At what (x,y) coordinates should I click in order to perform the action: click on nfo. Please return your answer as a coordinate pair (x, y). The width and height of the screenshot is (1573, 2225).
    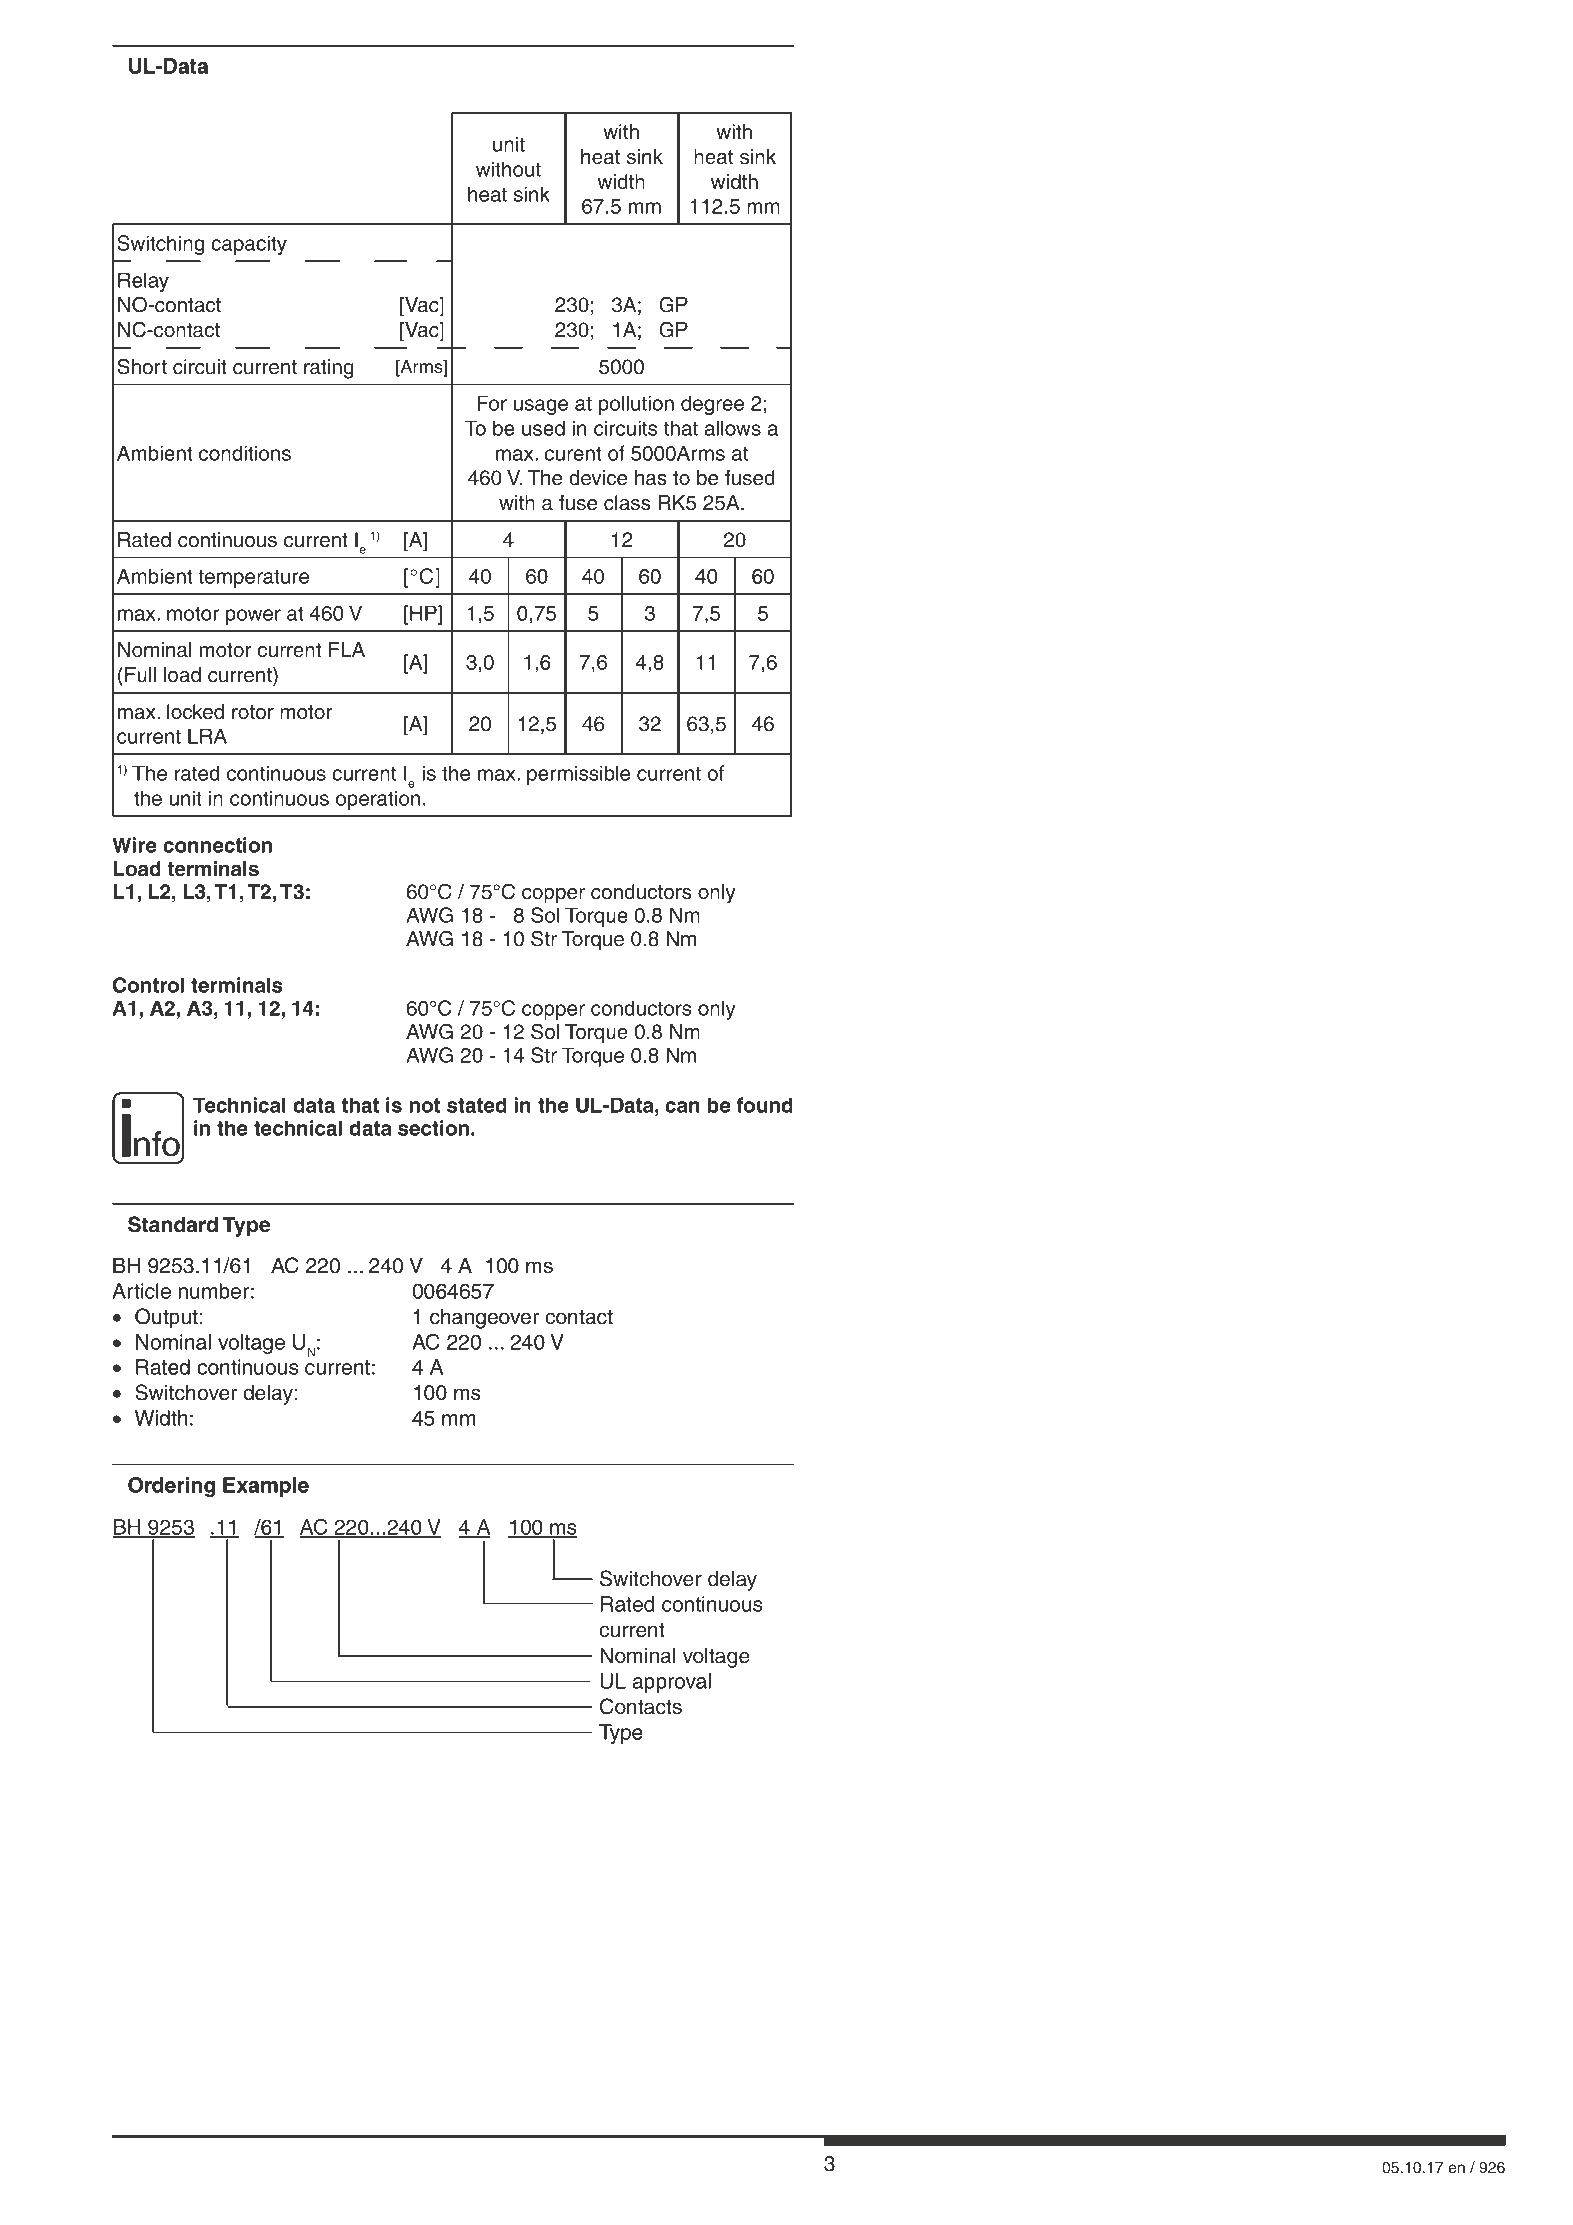
    Looking at the image, I should click on (158, 1145).
